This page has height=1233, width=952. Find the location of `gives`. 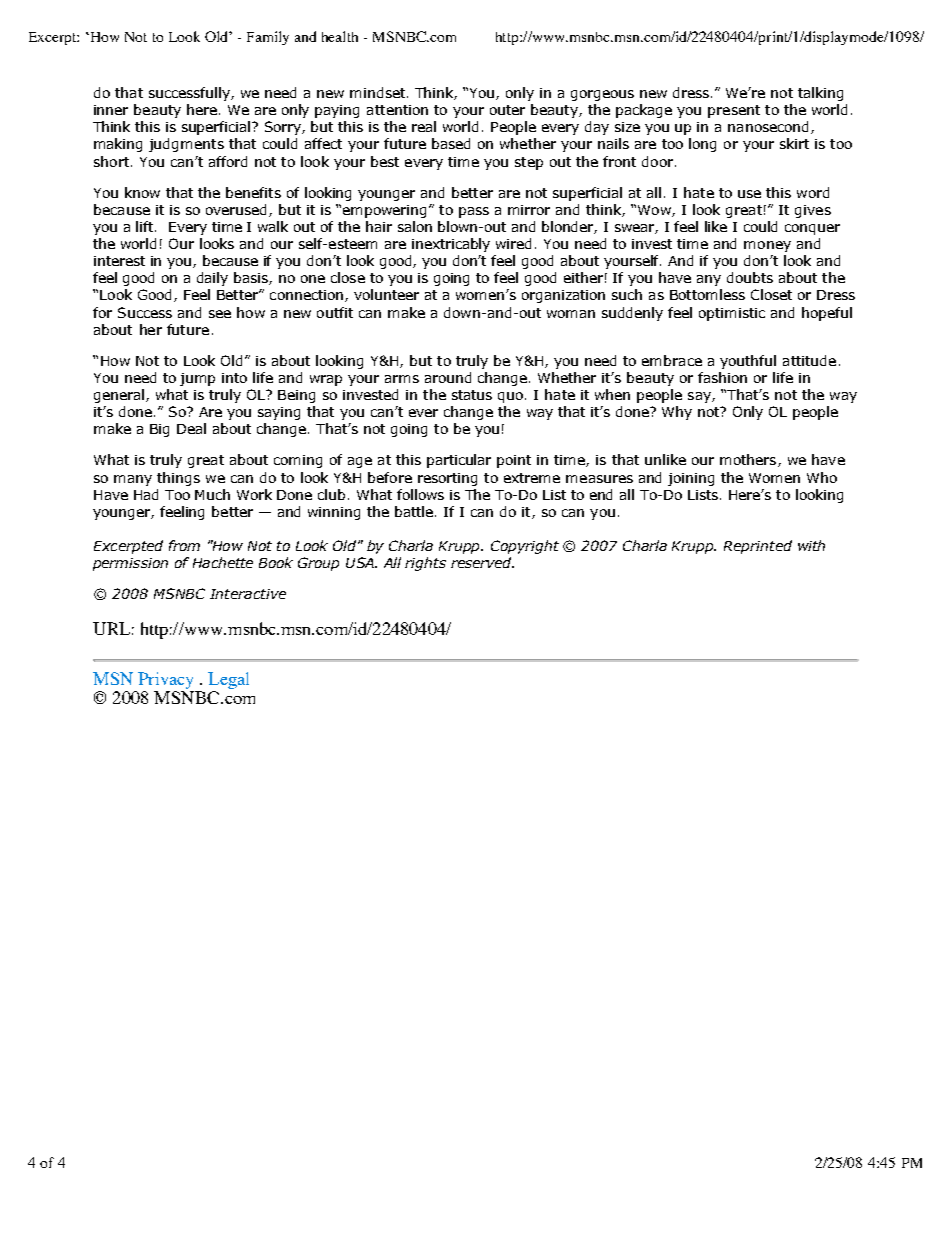

gives is located at coordinates (813, 211).
